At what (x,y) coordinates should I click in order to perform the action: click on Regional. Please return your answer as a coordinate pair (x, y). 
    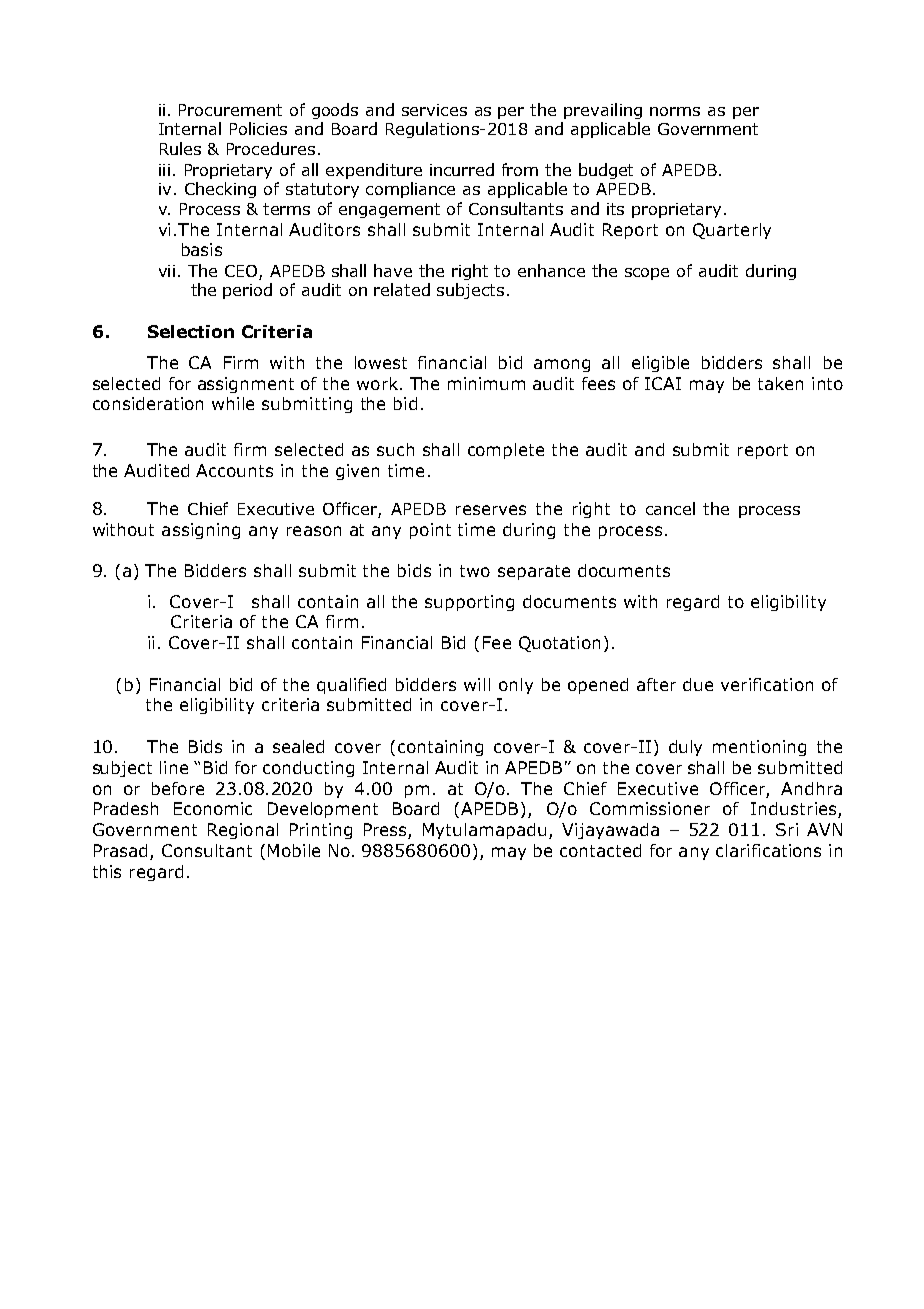
    Looking at the image, I should click on (243, 831).
